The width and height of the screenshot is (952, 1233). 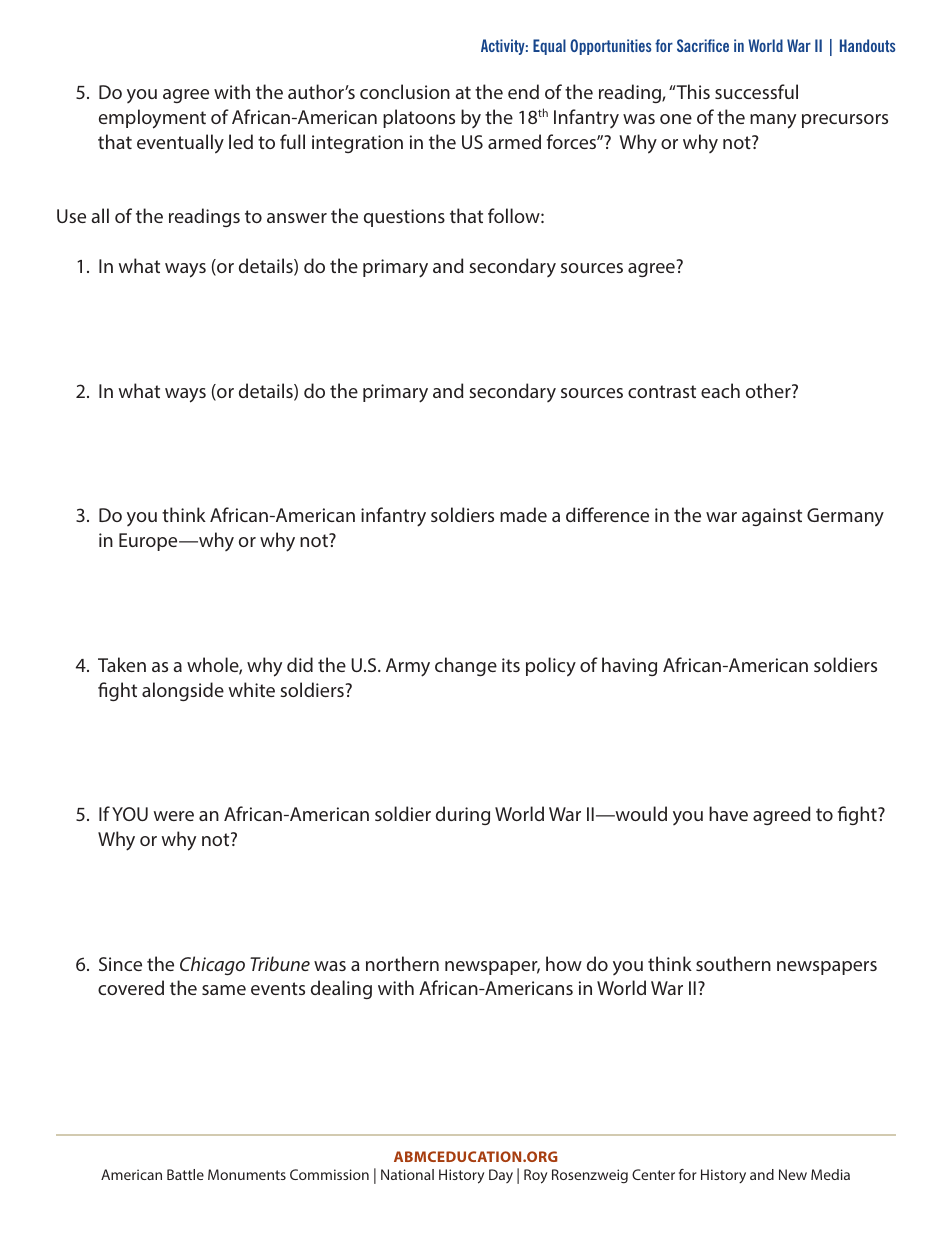 I want to click on during, so click(x=463, y=815).
